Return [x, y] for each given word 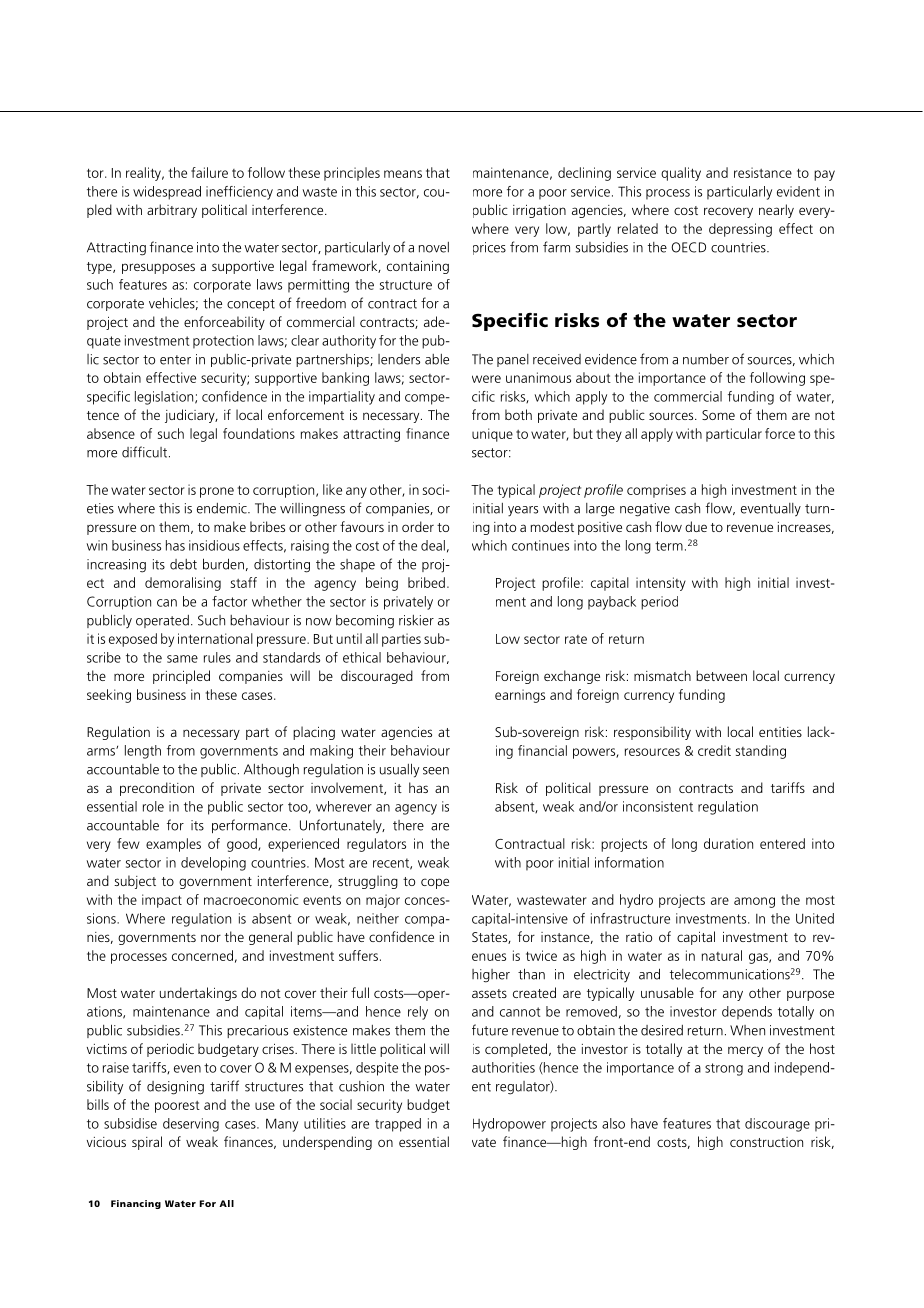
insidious [214, 545]
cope [435, 883]
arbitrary [172, 211]
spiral [147, 1143]
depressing [740, 230]
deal [433, 545]
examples [173, 845]
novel [434, 247]
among [754, 902]
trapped [398, 1125]
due [696, 526]
